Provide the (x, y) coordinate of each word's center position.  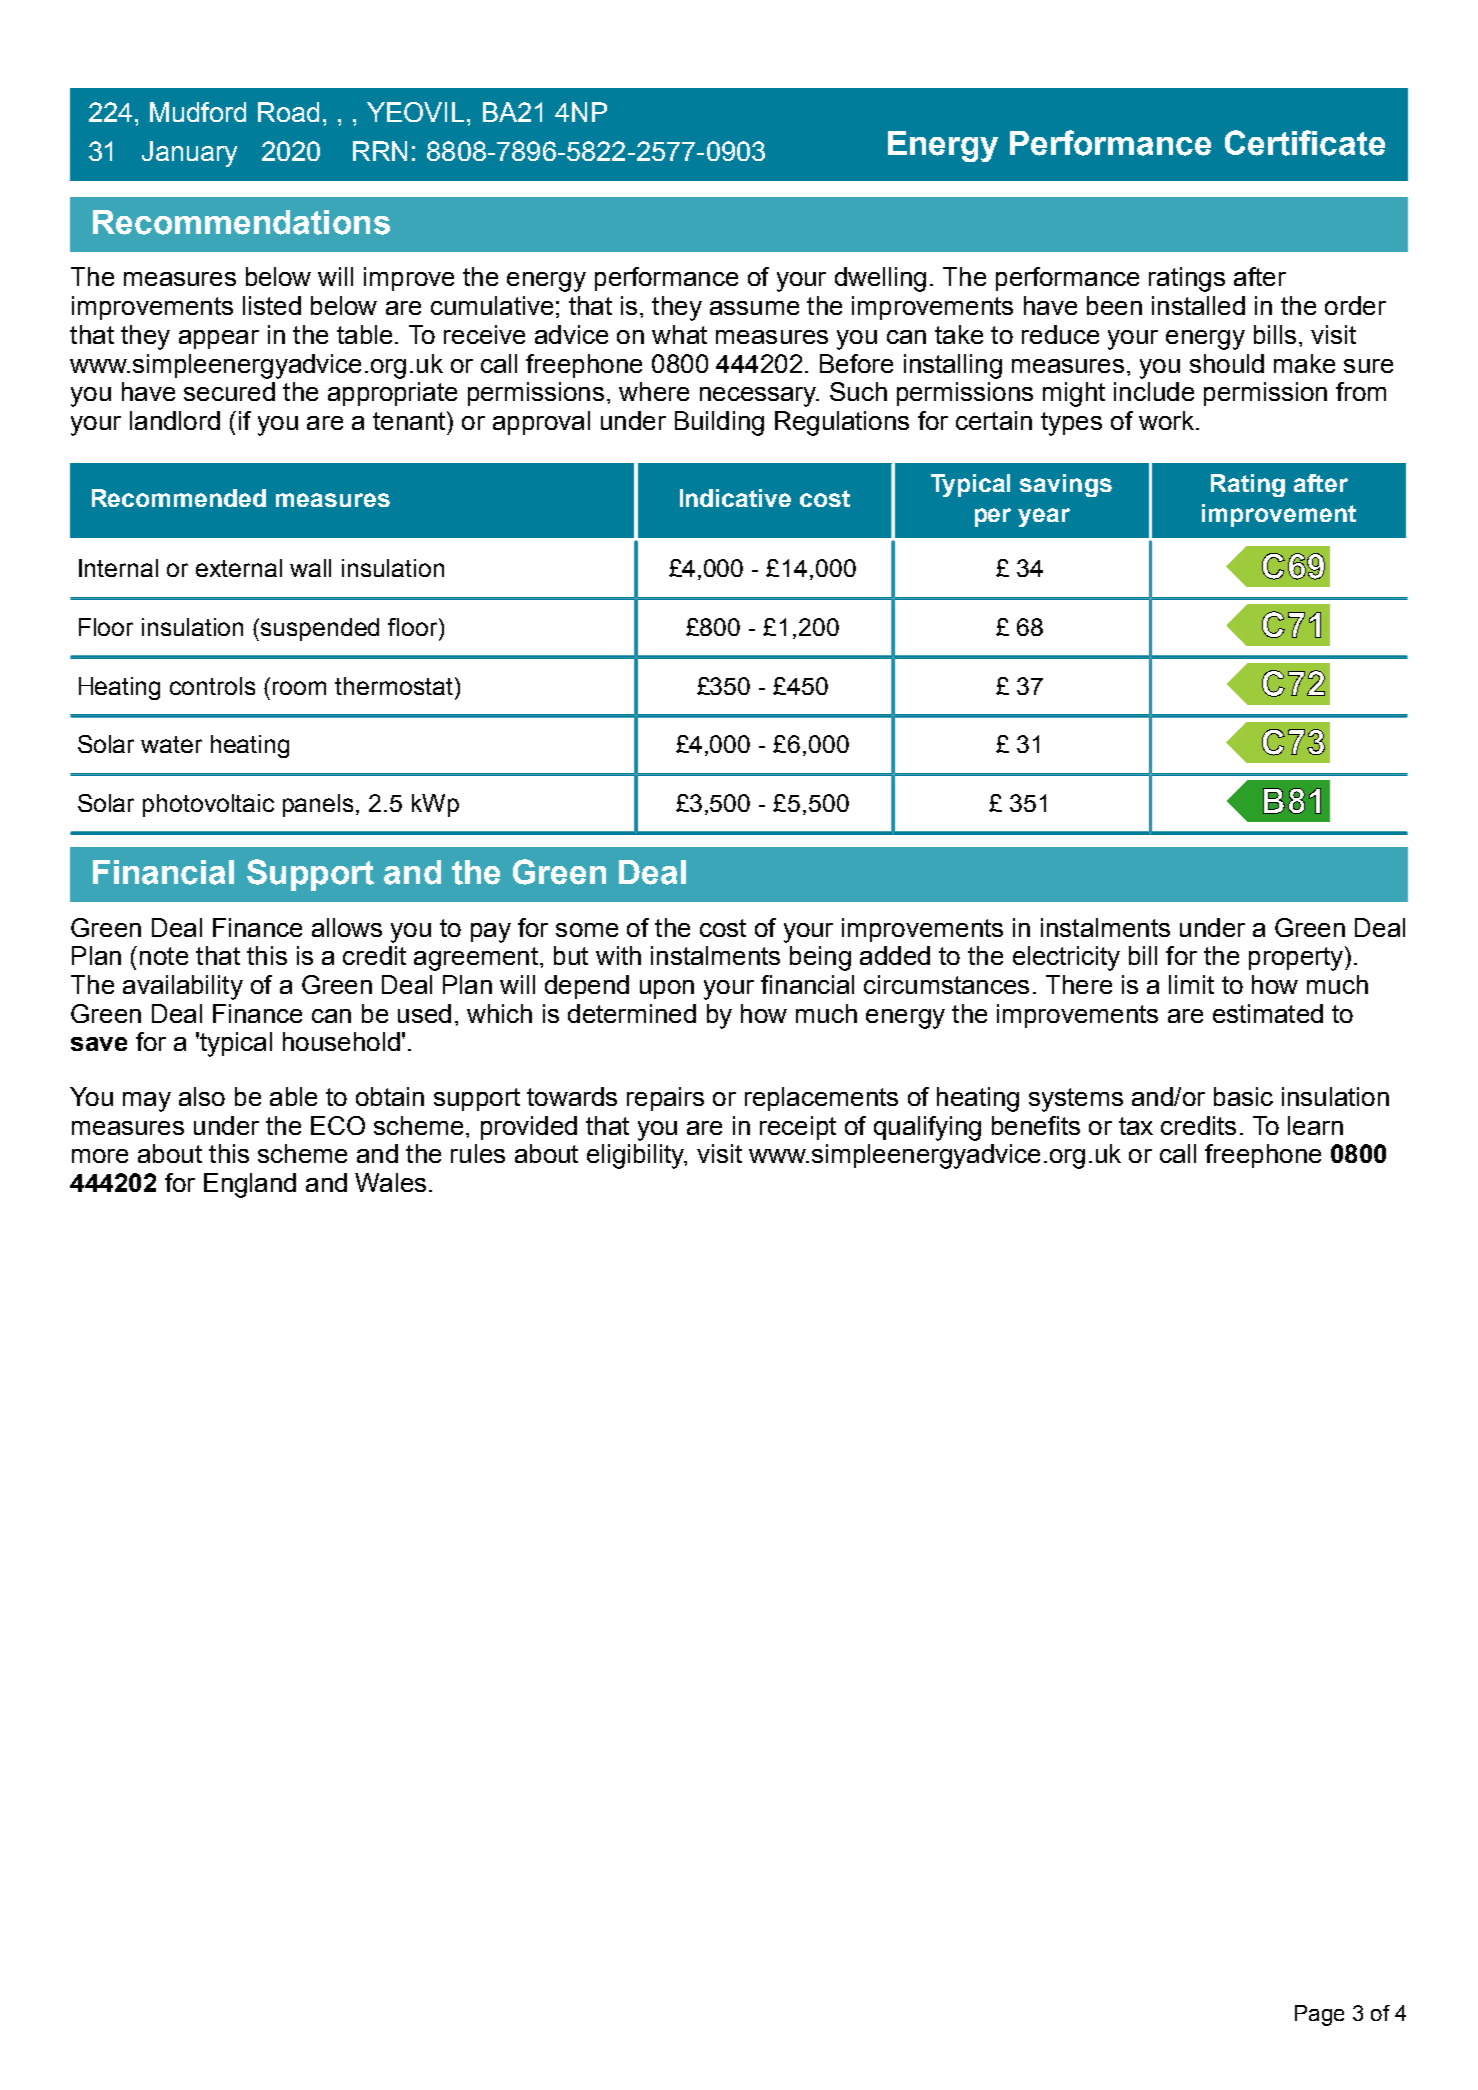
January (189, 154)
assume (754, 308)
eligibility (637, 1156)
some (587, 930)
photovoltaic (208, 805)
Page (1319, 2015)
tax (1136, 1126)
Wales (390, 1182)
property (1296, 959)
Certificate (1305, 143)
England (250, 1185)
